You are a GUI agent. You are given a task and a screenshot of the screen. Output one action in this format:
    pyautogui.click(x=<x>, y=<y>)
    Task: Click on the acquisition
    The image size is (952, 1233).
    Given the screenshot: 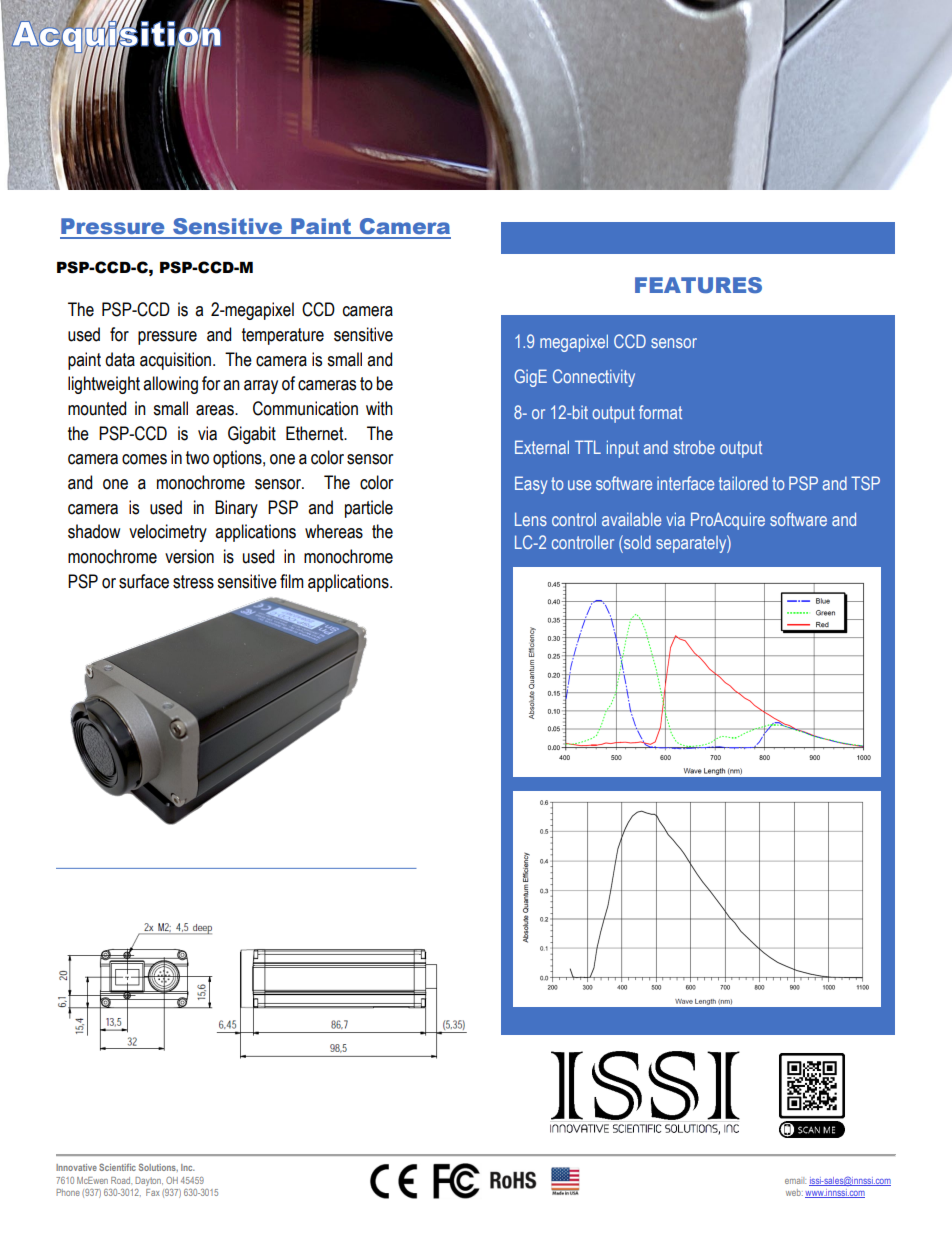 What is the action you would take?
    pyautogui.click(x=177, y=361)
